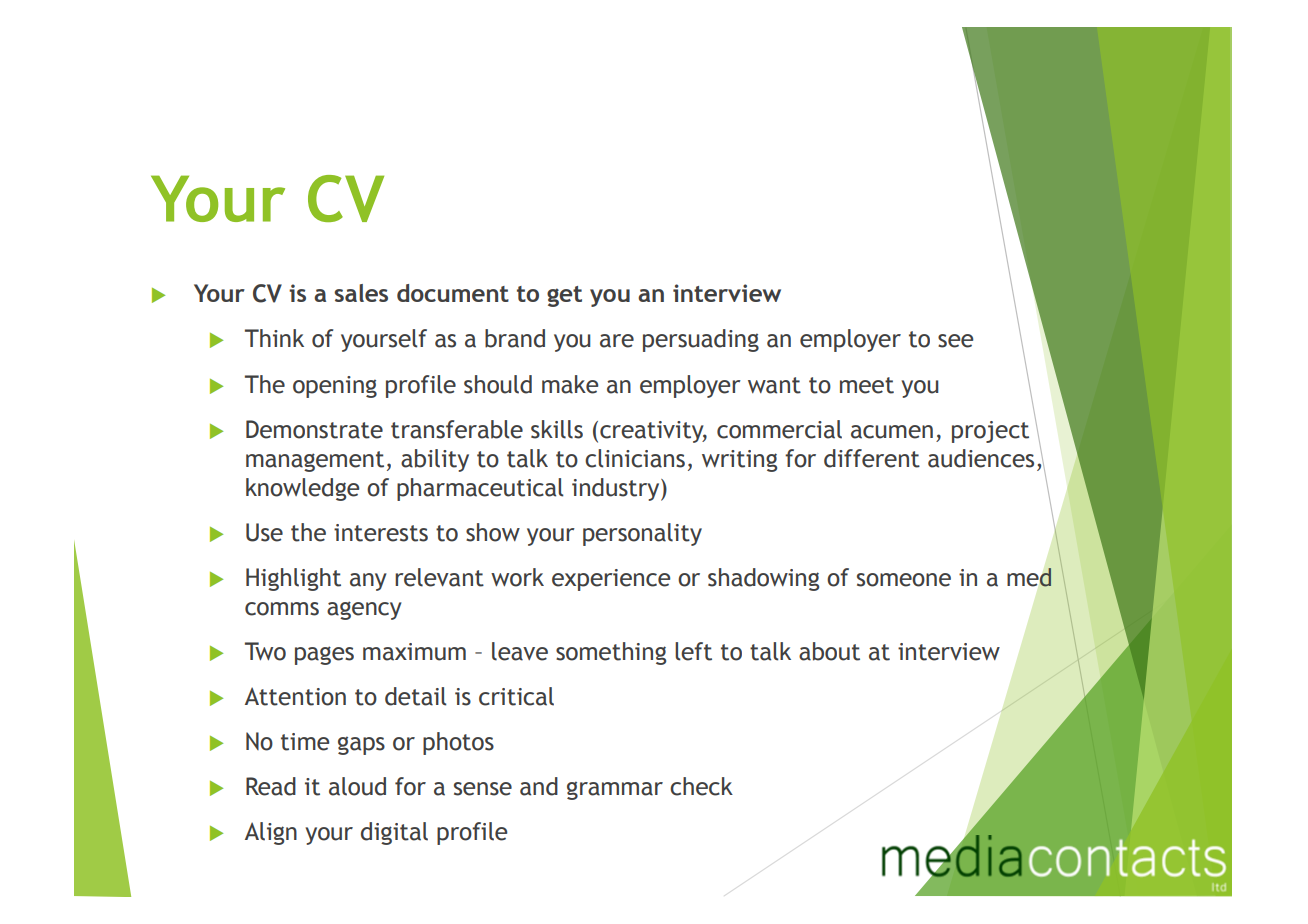 The height and width of the screenshot is (924, 1308). I want to click on get, so click(564, 296).
